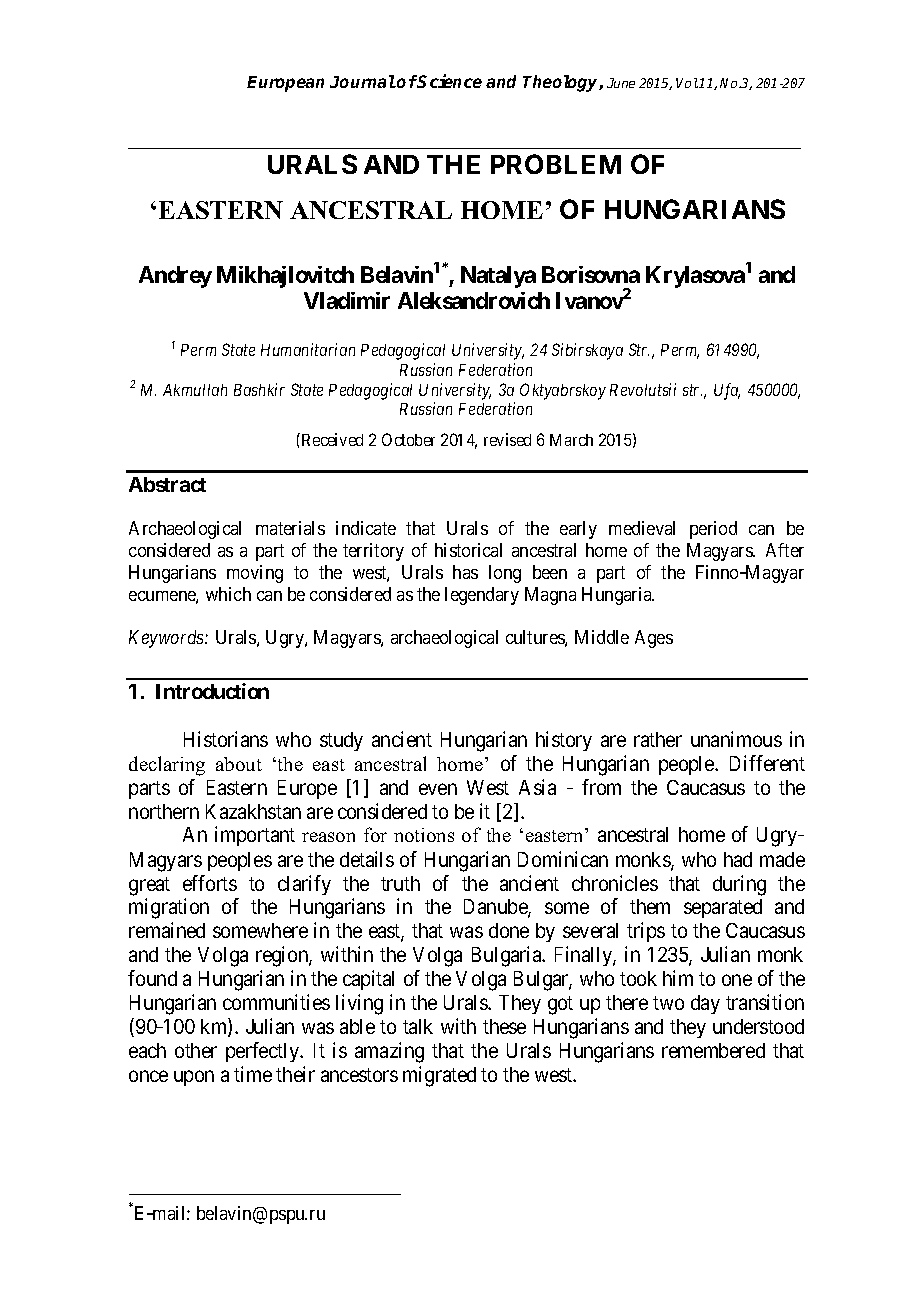 Image resolution: width=912 pixels, height=1316 pixels. I want to click on unanimous, so click(736, 739).
